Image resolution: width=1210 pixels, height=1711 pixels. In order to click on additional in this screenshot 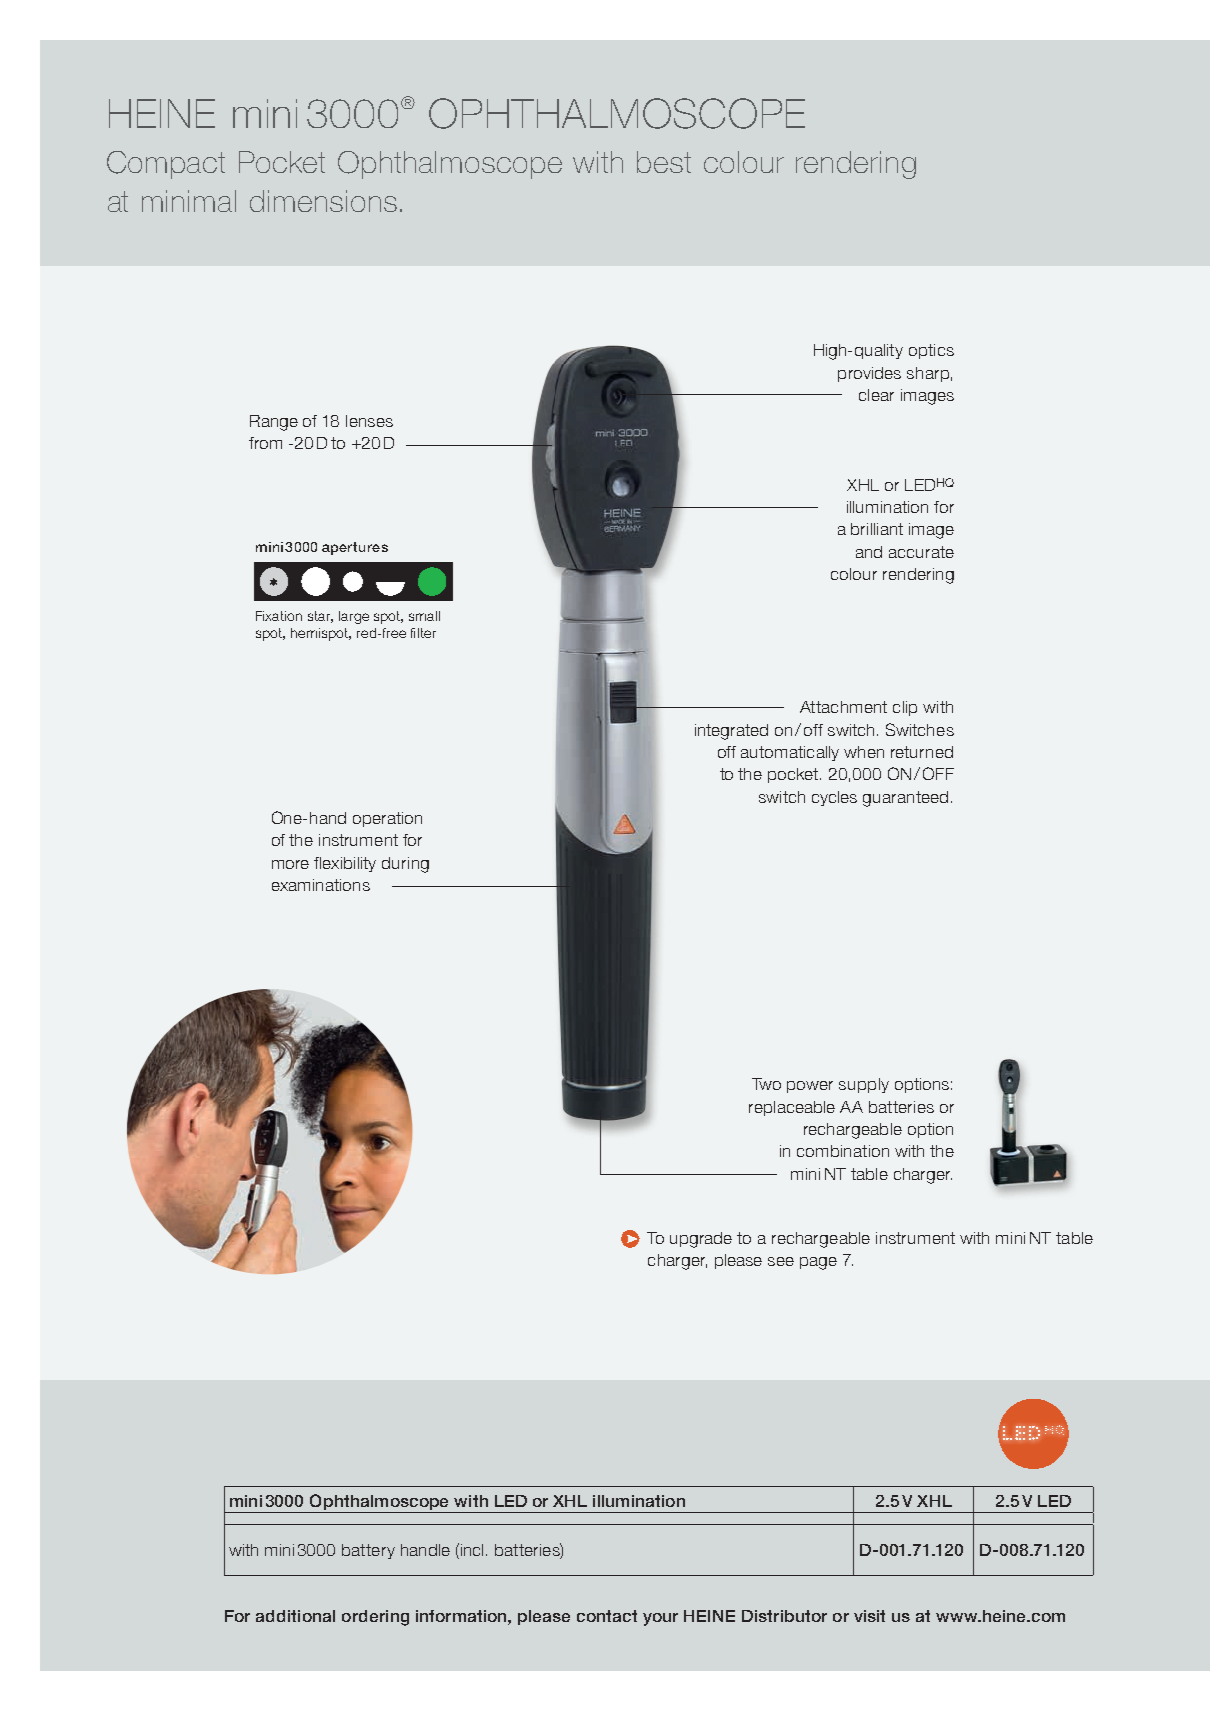, I will do `click(295, 1616)`.
